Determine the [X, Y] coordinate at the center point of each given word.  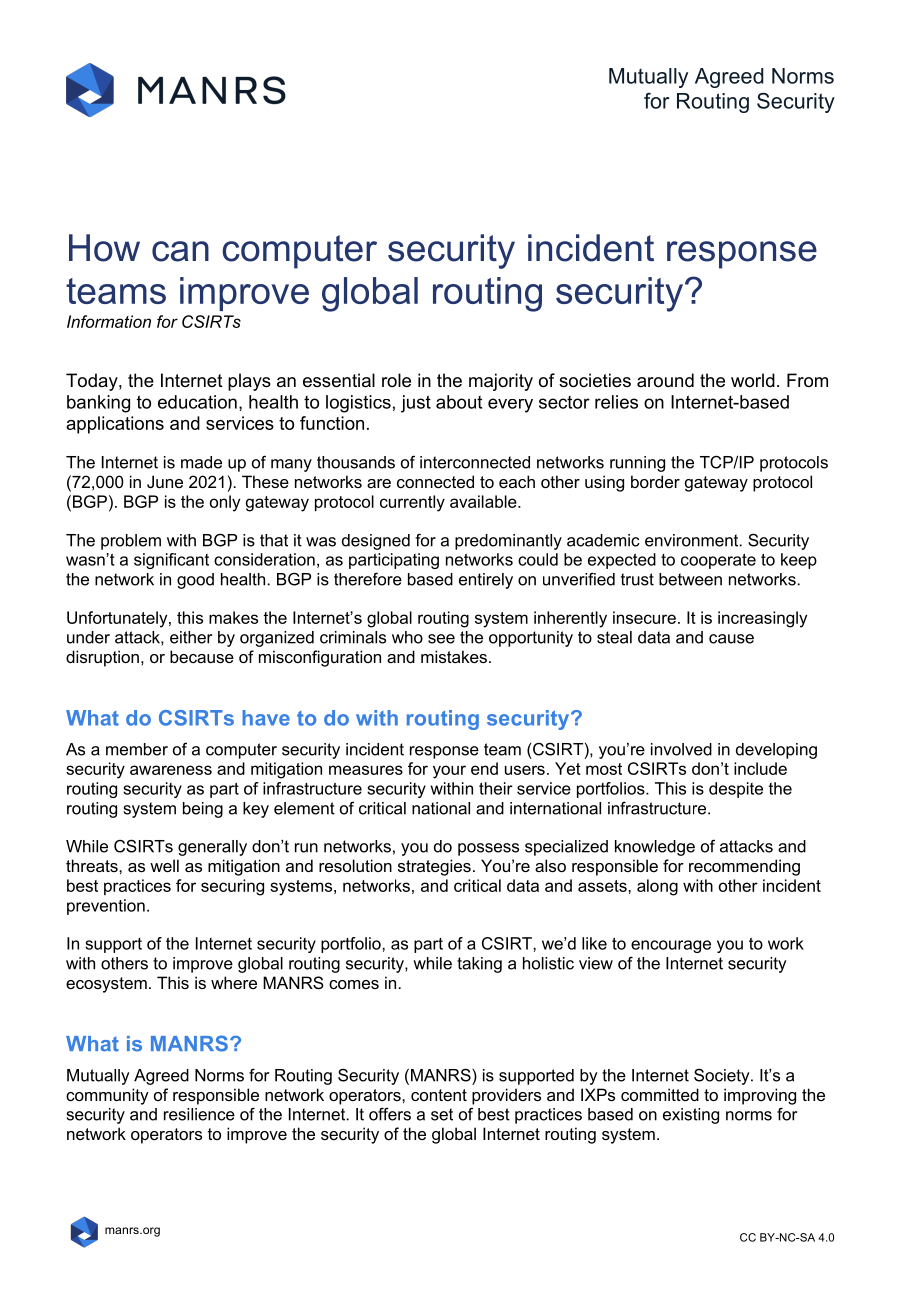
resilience [199, 1114]
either [191, 637]
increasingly [762, 619]
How [104, 248]
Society [723, 1076]
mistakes [454, 656]
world [753, 380]
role [396, 380]
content [439, 1095]
